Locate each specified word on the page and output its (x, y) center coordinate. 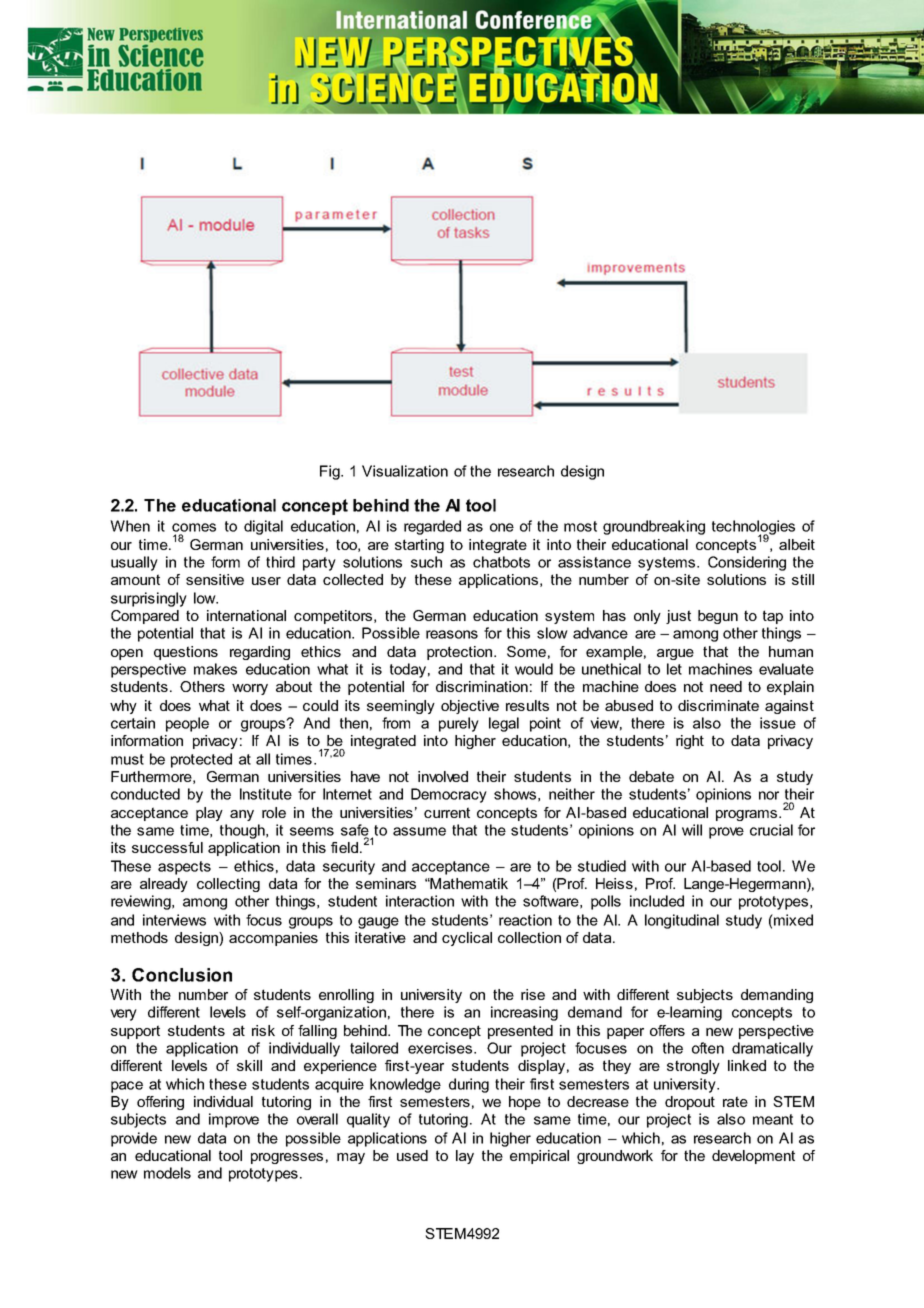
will (692, 830)
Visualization (405, 471)
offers (667, 1030)
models (167, 1173)
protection (461, 653)
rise (533, 994)
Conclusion (182, 975)
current (447, 812)
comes (194, 527)
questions (186, 653)
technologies (753, 528)
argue (675, 654)
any (242, 815)
